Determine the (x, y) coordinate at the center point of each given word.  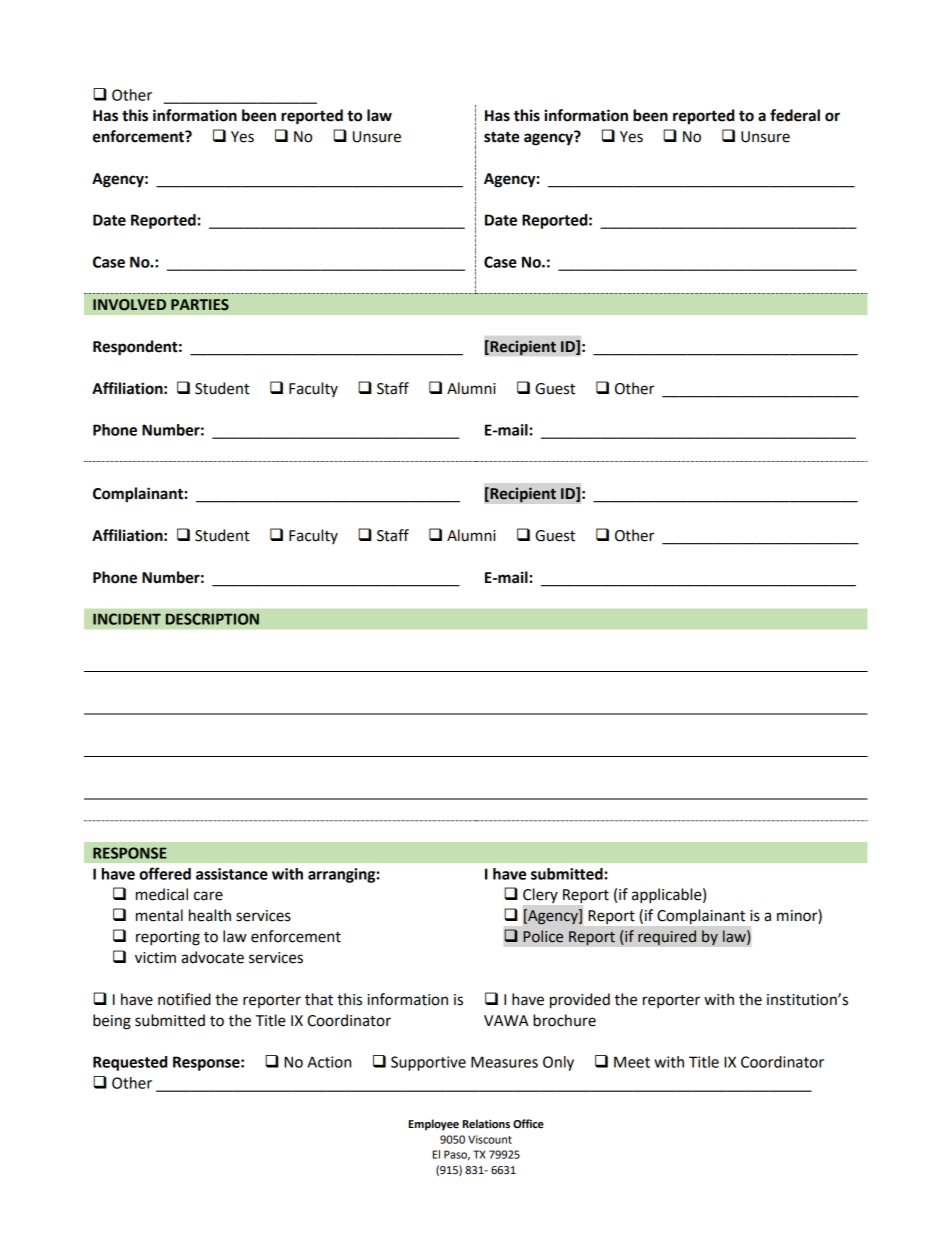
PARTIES (200, 305)
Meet (632, 1062)
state (501, 137)
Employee (434, 1125)
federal (795, 115)
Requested (130, 1063)
